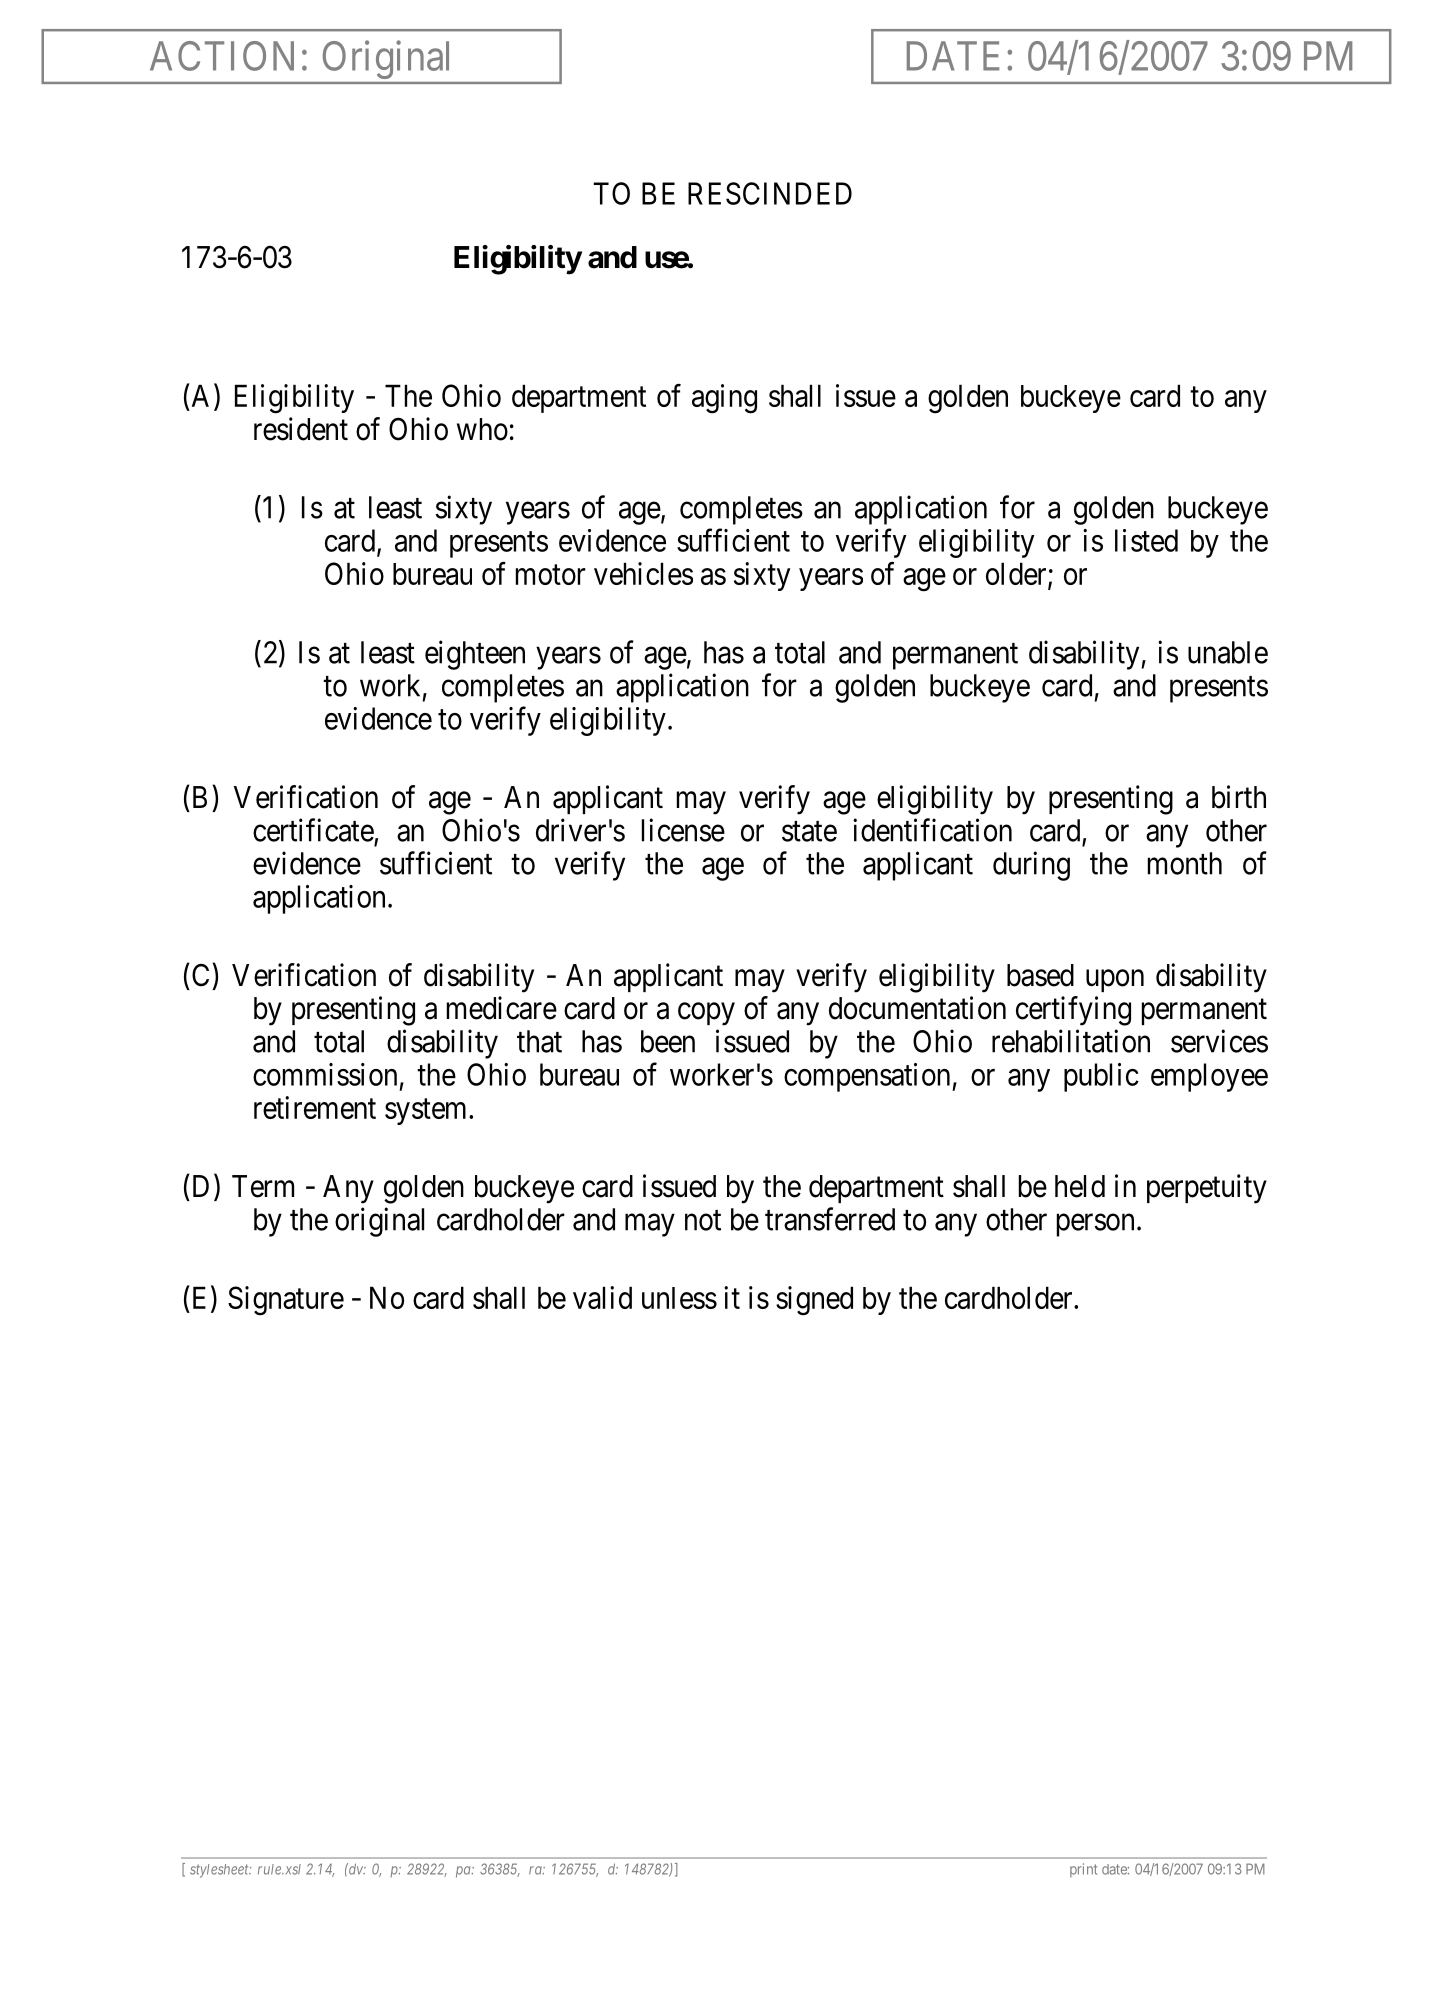 This screenshot has width=1448, height=1991. What do you see at coordinates (706, 1014) in the screenshot?
I see `copy` at bounding box center [706, 1014].
